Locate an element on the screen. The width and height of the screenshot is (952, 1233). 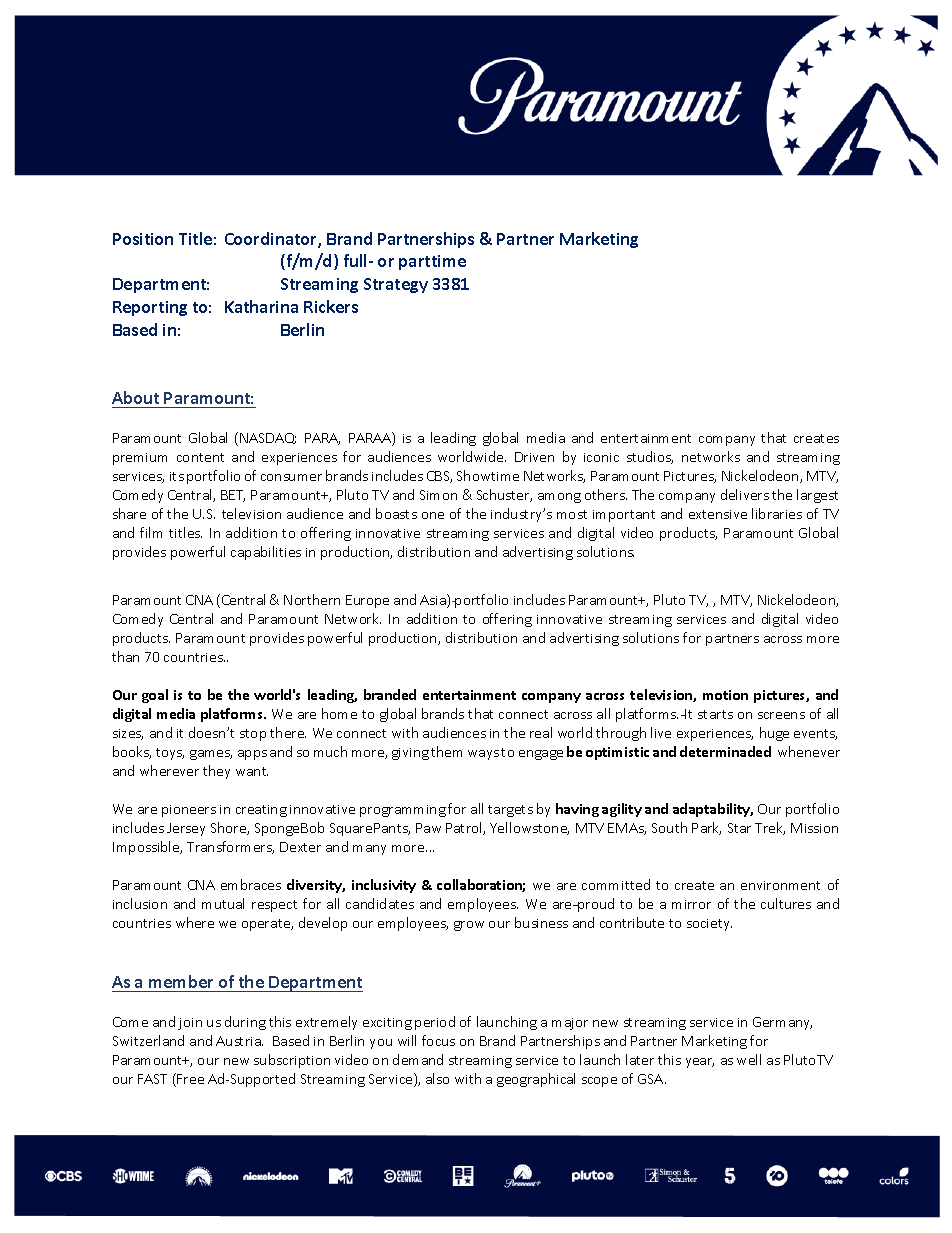
Simon is located at coordinates (438, 495).
